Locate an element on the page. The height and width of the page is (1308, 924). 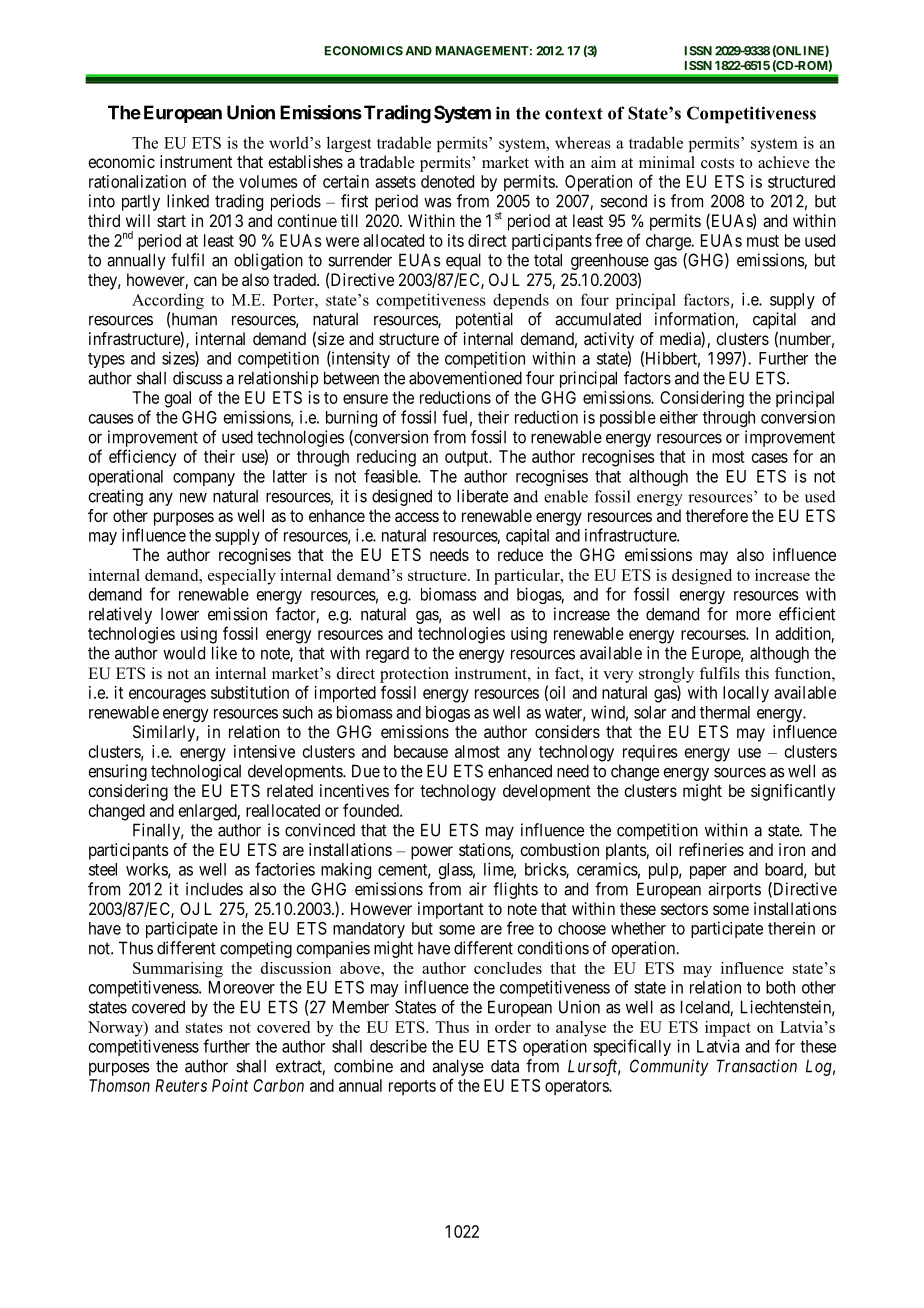
assets is located at coordinates (395, 182).
